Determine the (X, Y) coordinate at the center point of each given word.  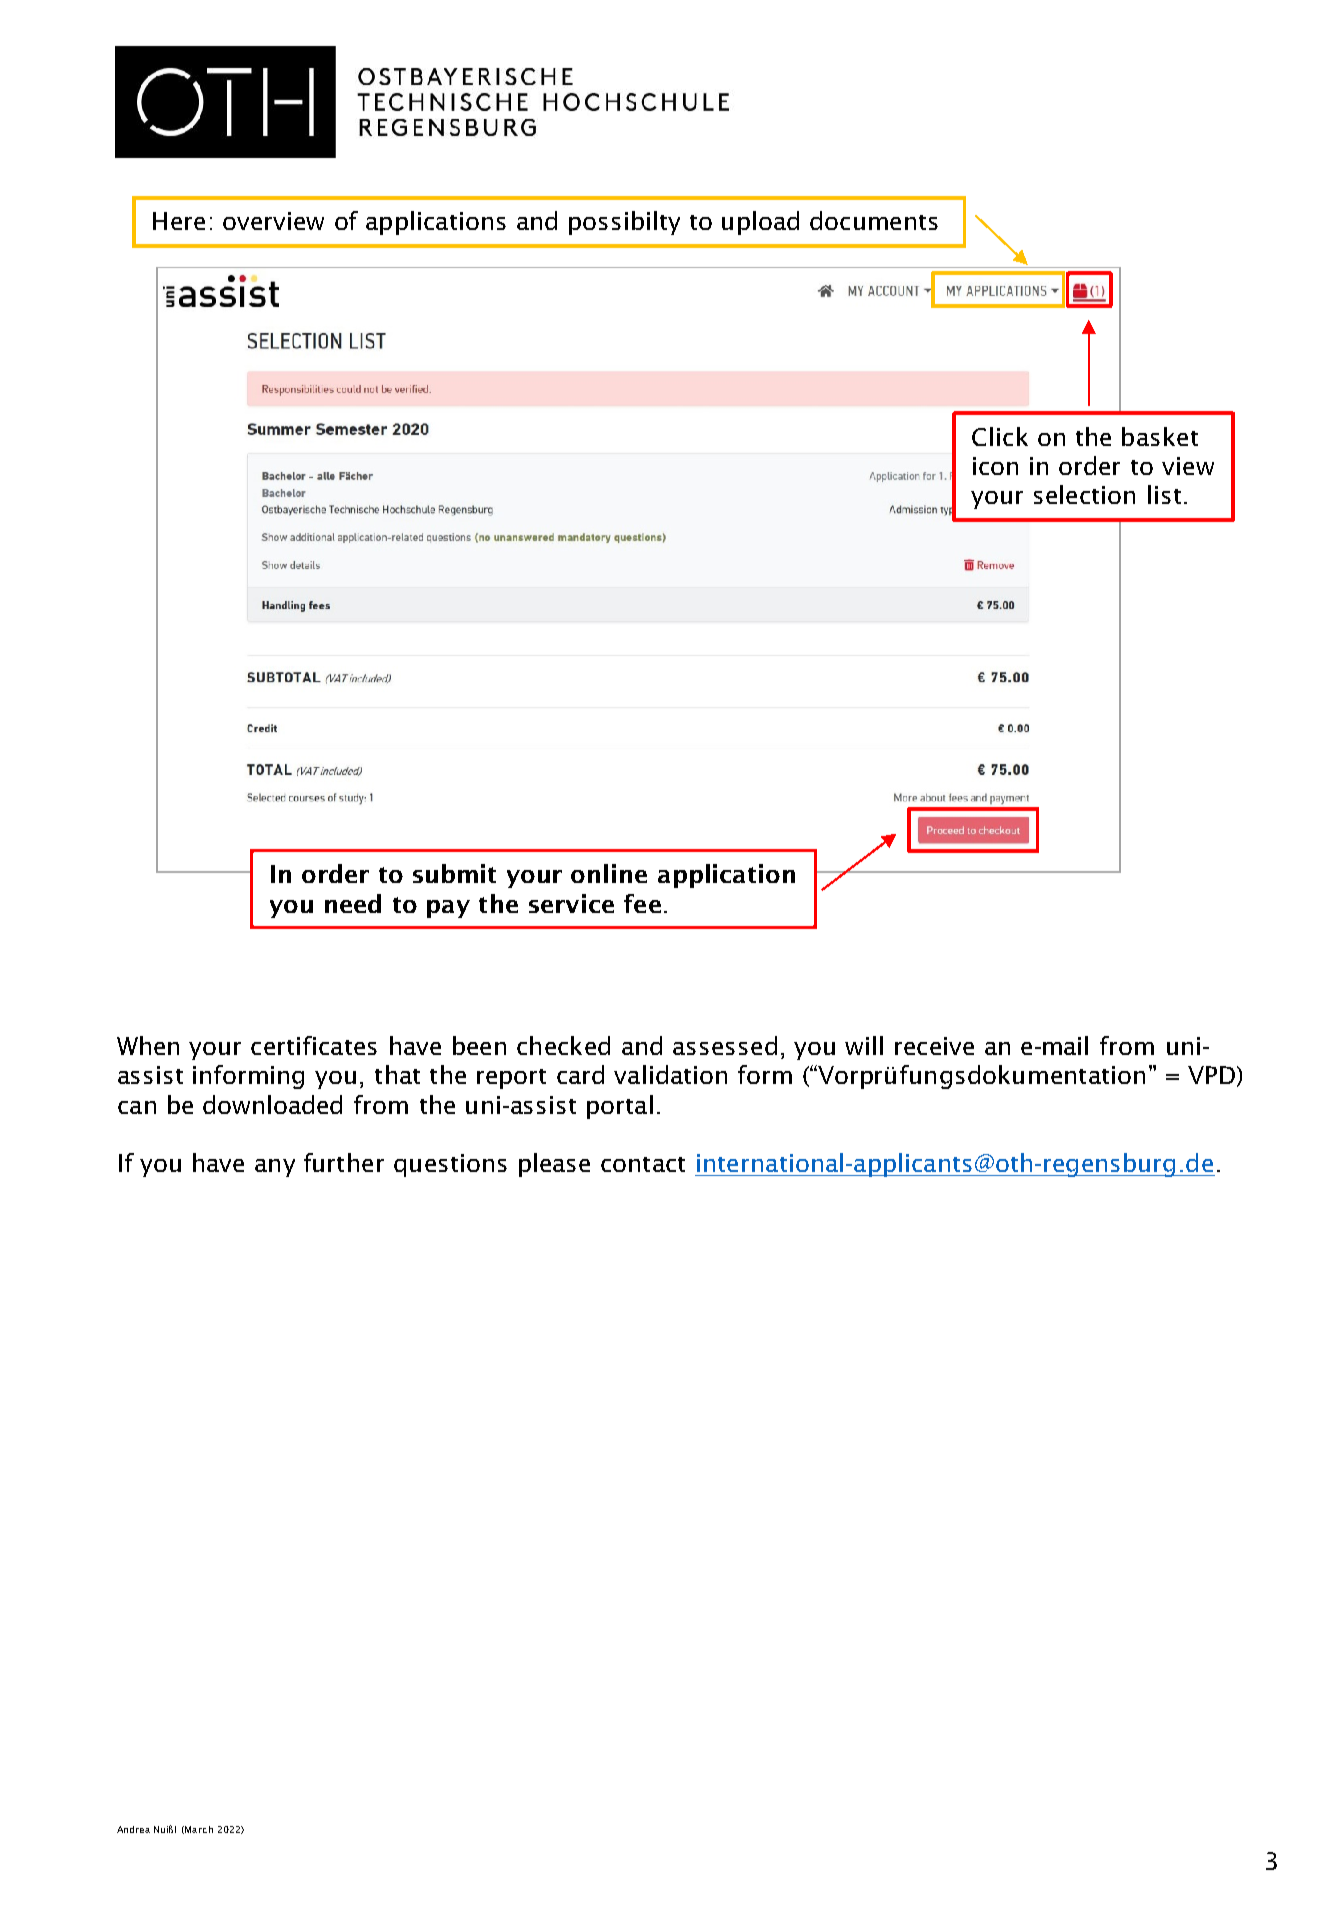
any (275, 1168)
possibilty (624, 223)
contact (643, 1164)
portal (620, 1107)
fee (642, 903)
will (864, 1045)
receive (934, 1046)
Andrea (133, 1829)
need (353, 903)
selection (1084, 494)
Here (179, 221)
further (344, 1162)
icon (995, 466)
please (554, 1165)
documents (874, 220)
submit (454, 873)
